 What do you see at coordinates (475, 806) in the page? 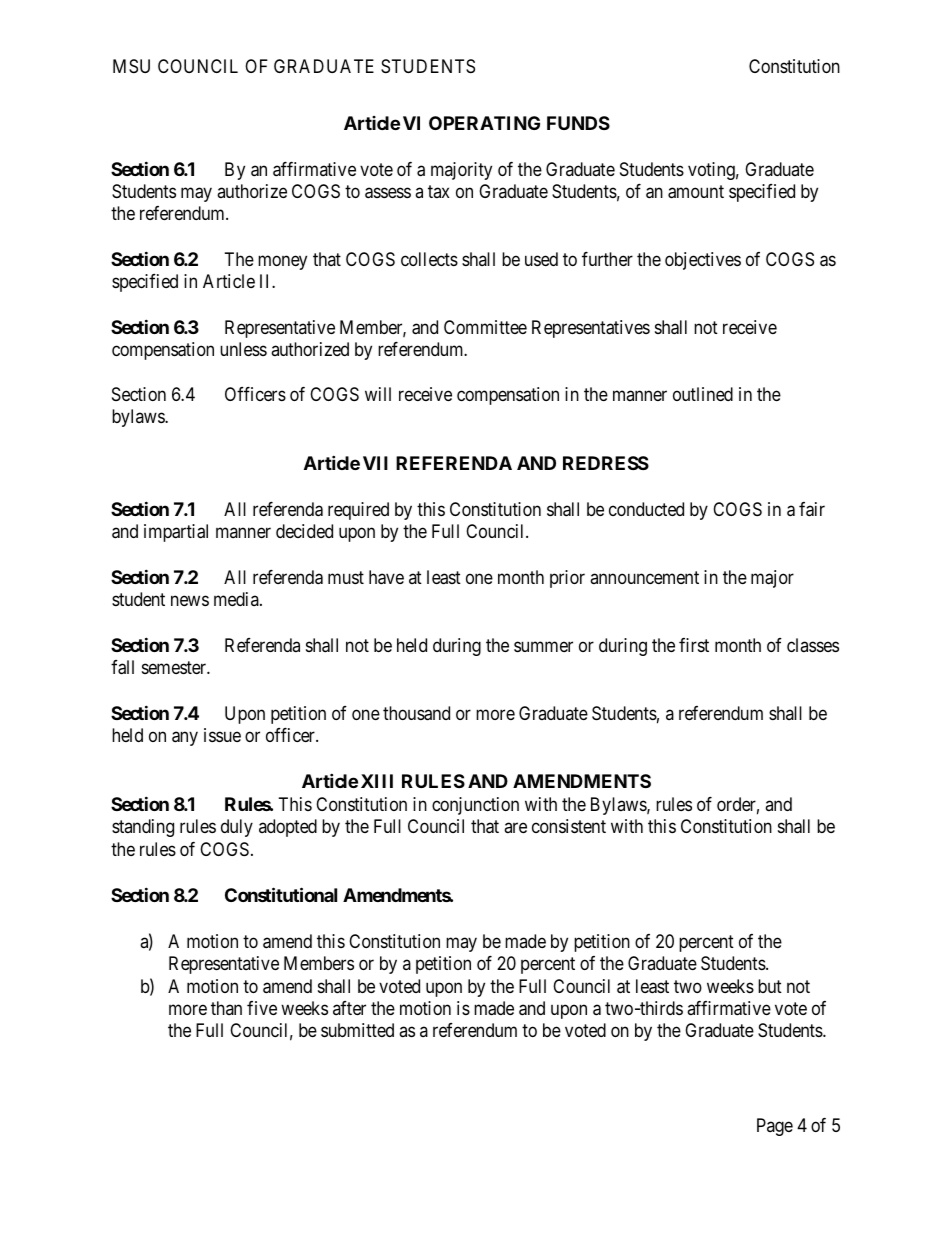
I see `conjunction` at bounding box center [475, 806].
